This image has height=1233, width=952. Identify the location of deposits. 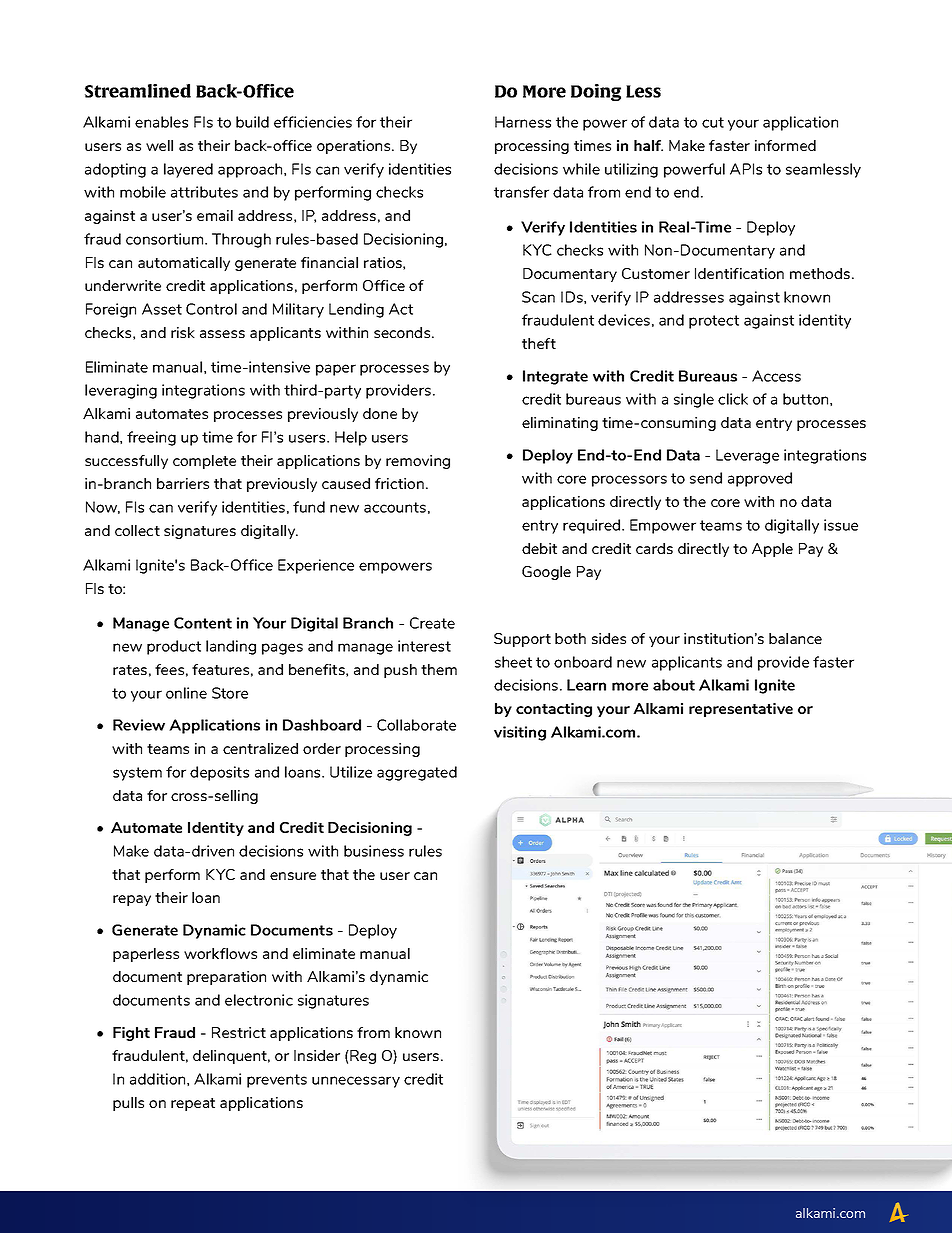
(219, 773).
